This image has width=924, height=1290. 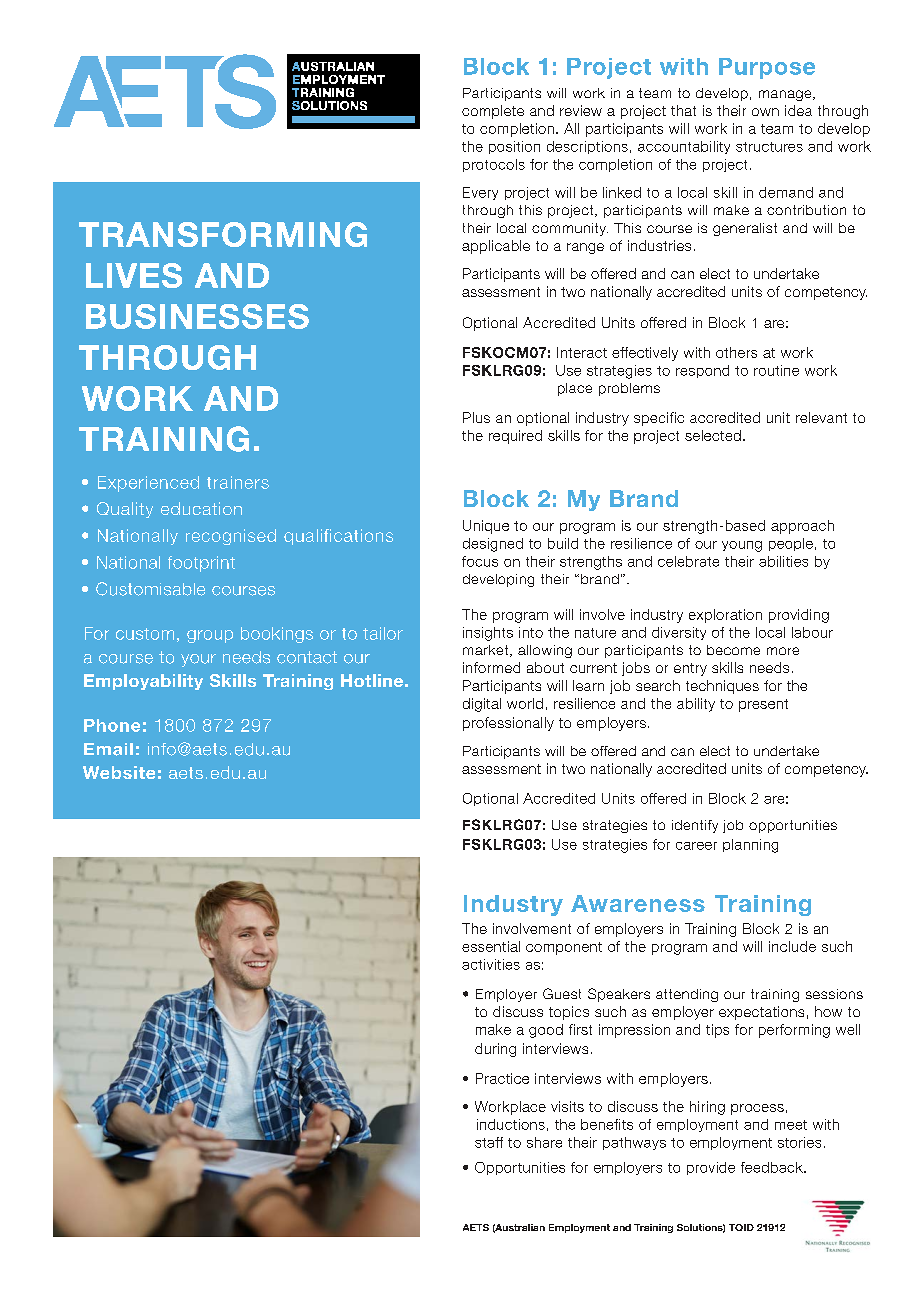 I want to click on TRANSFORMING, so click(x=223, y=234).
